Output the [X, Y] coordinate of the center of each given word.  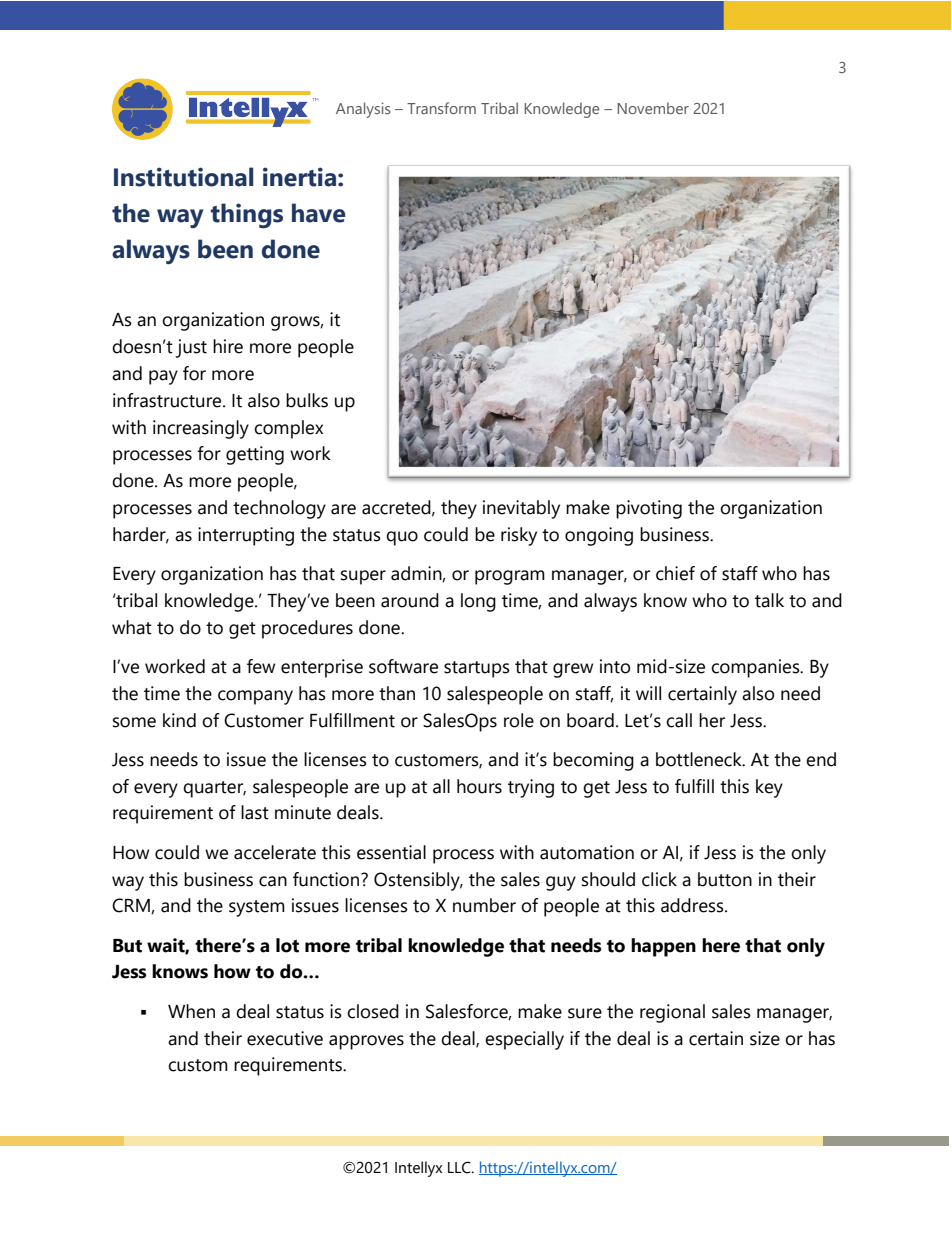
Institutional [183, 177]
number [484, 905]
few [261, 666]
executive [285, 1038]
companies [756, 668]
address [693, 905]
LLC [460, 1167]
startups [477, 669]
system [257, 908]
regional [672, 1013]
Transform [441, 108]
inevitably [521, 509]
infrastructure [168, 400]
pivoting [649, 509]
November [653, 108]
